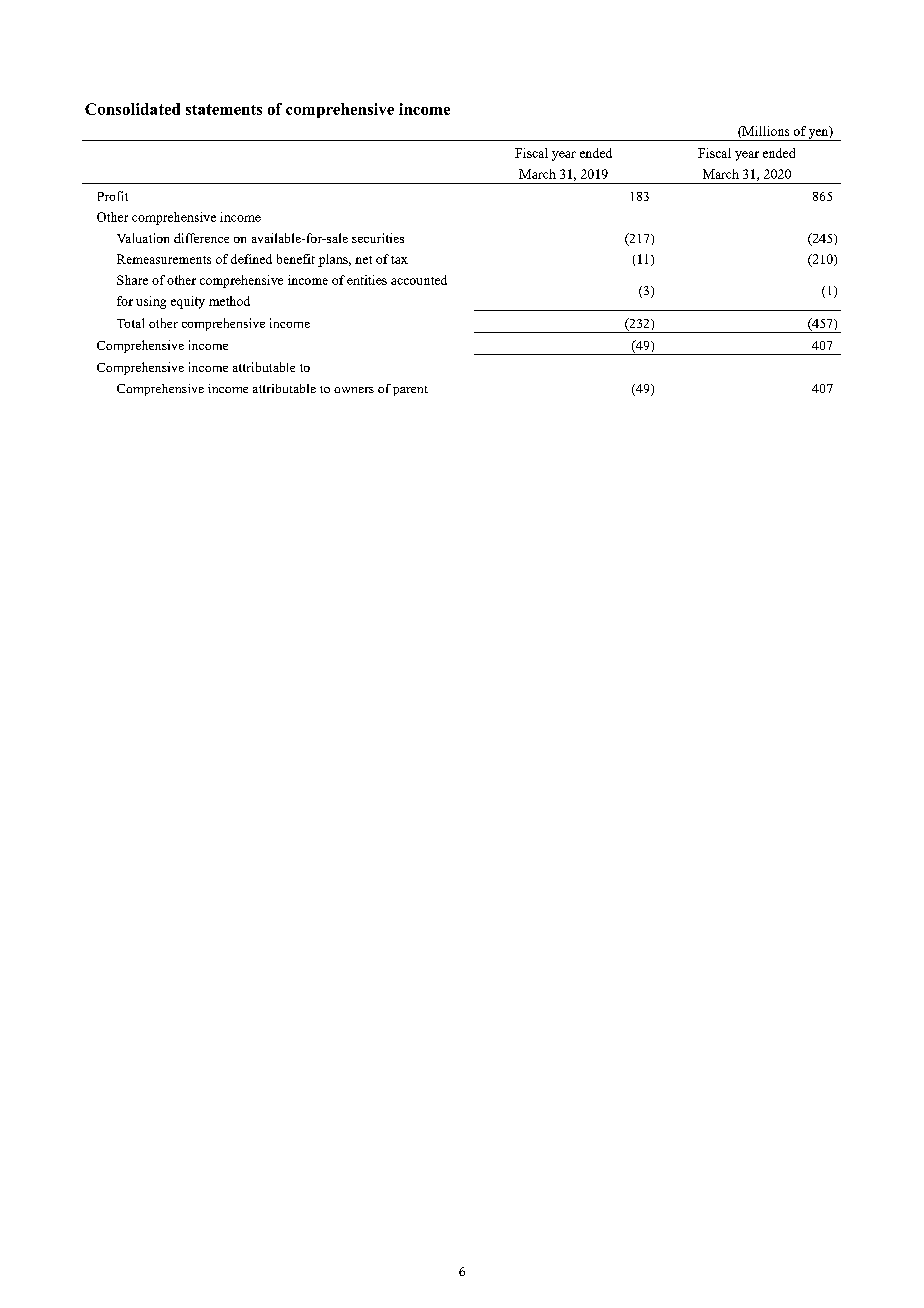 The width and height of the page is (924, 1308). Describe the element at coordinates (419, 280) in the page. I see `accounted` at that location.
